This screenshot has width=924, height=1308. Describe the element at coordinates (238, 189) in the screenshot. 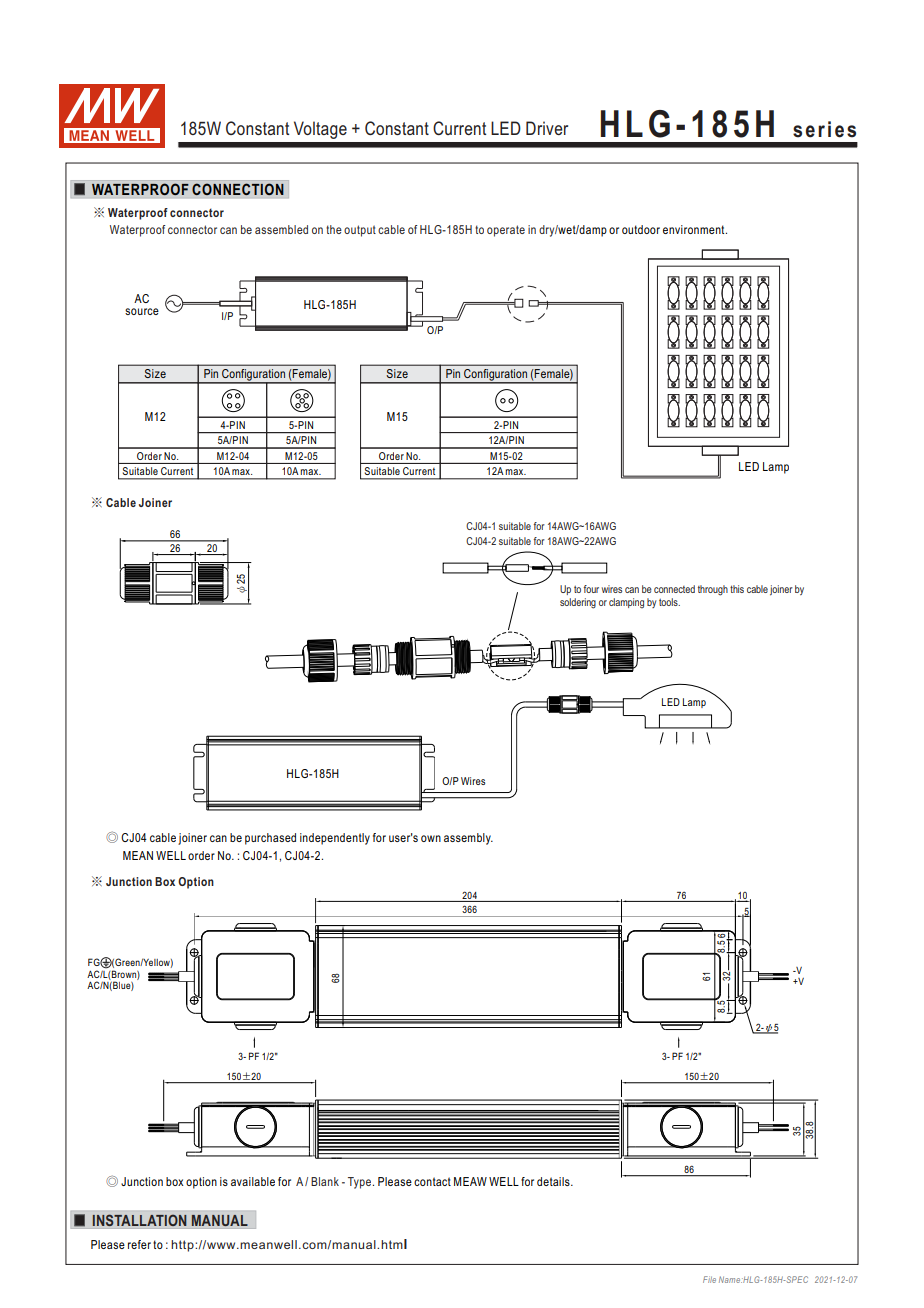

I see `CONNECTION` at that location.
